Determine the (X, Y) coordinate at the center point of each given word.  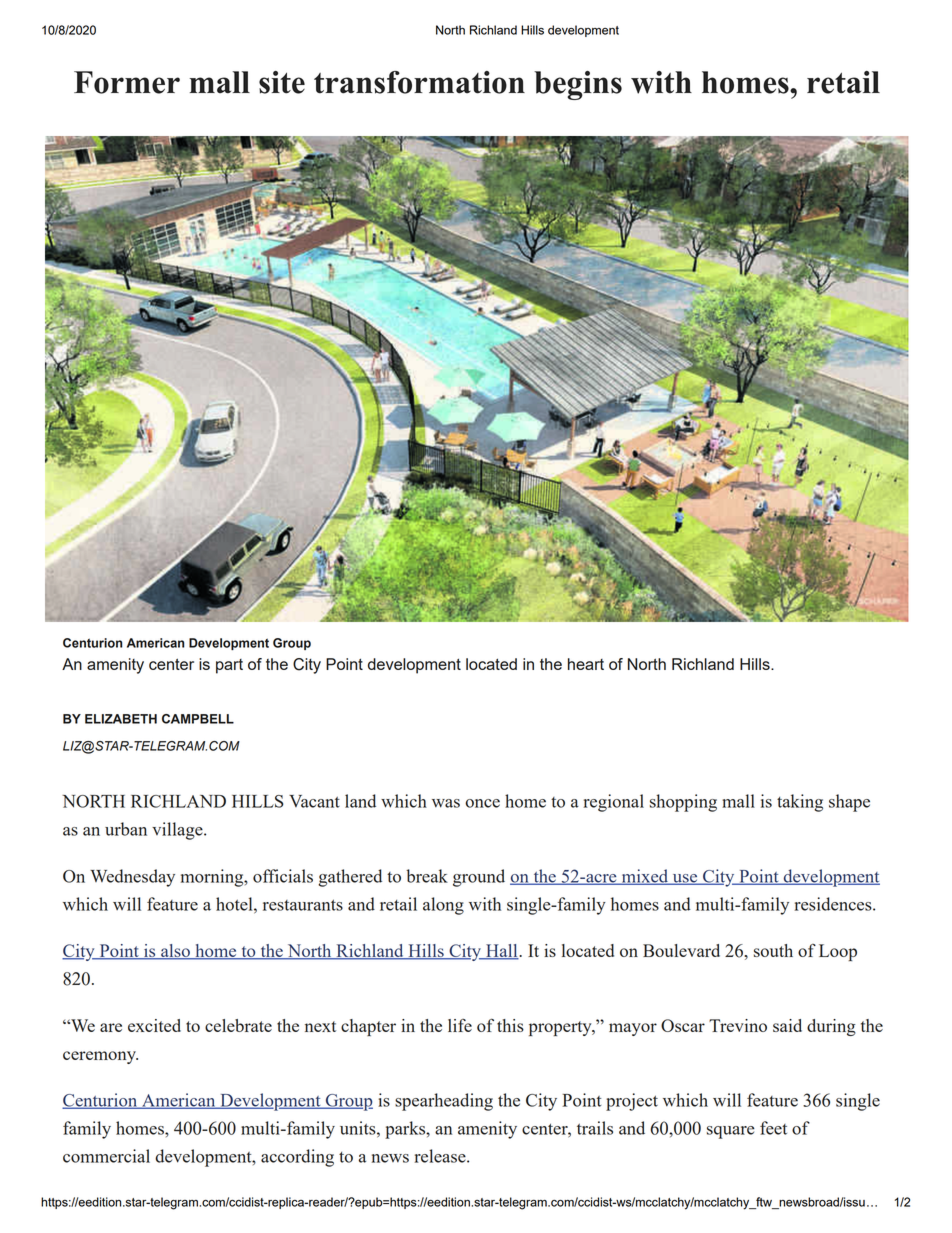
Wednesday (132, 878)
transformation (419, 82)
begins (578, 85)
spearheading (444, 1102)
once (482, 803)
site (282, 82)
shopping (683, 803)
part (229, 666)
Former (127, 82)
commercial (106, 1156)
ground (479, 878)
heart (586, 664)
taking (800, 803)
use (685, 879)
